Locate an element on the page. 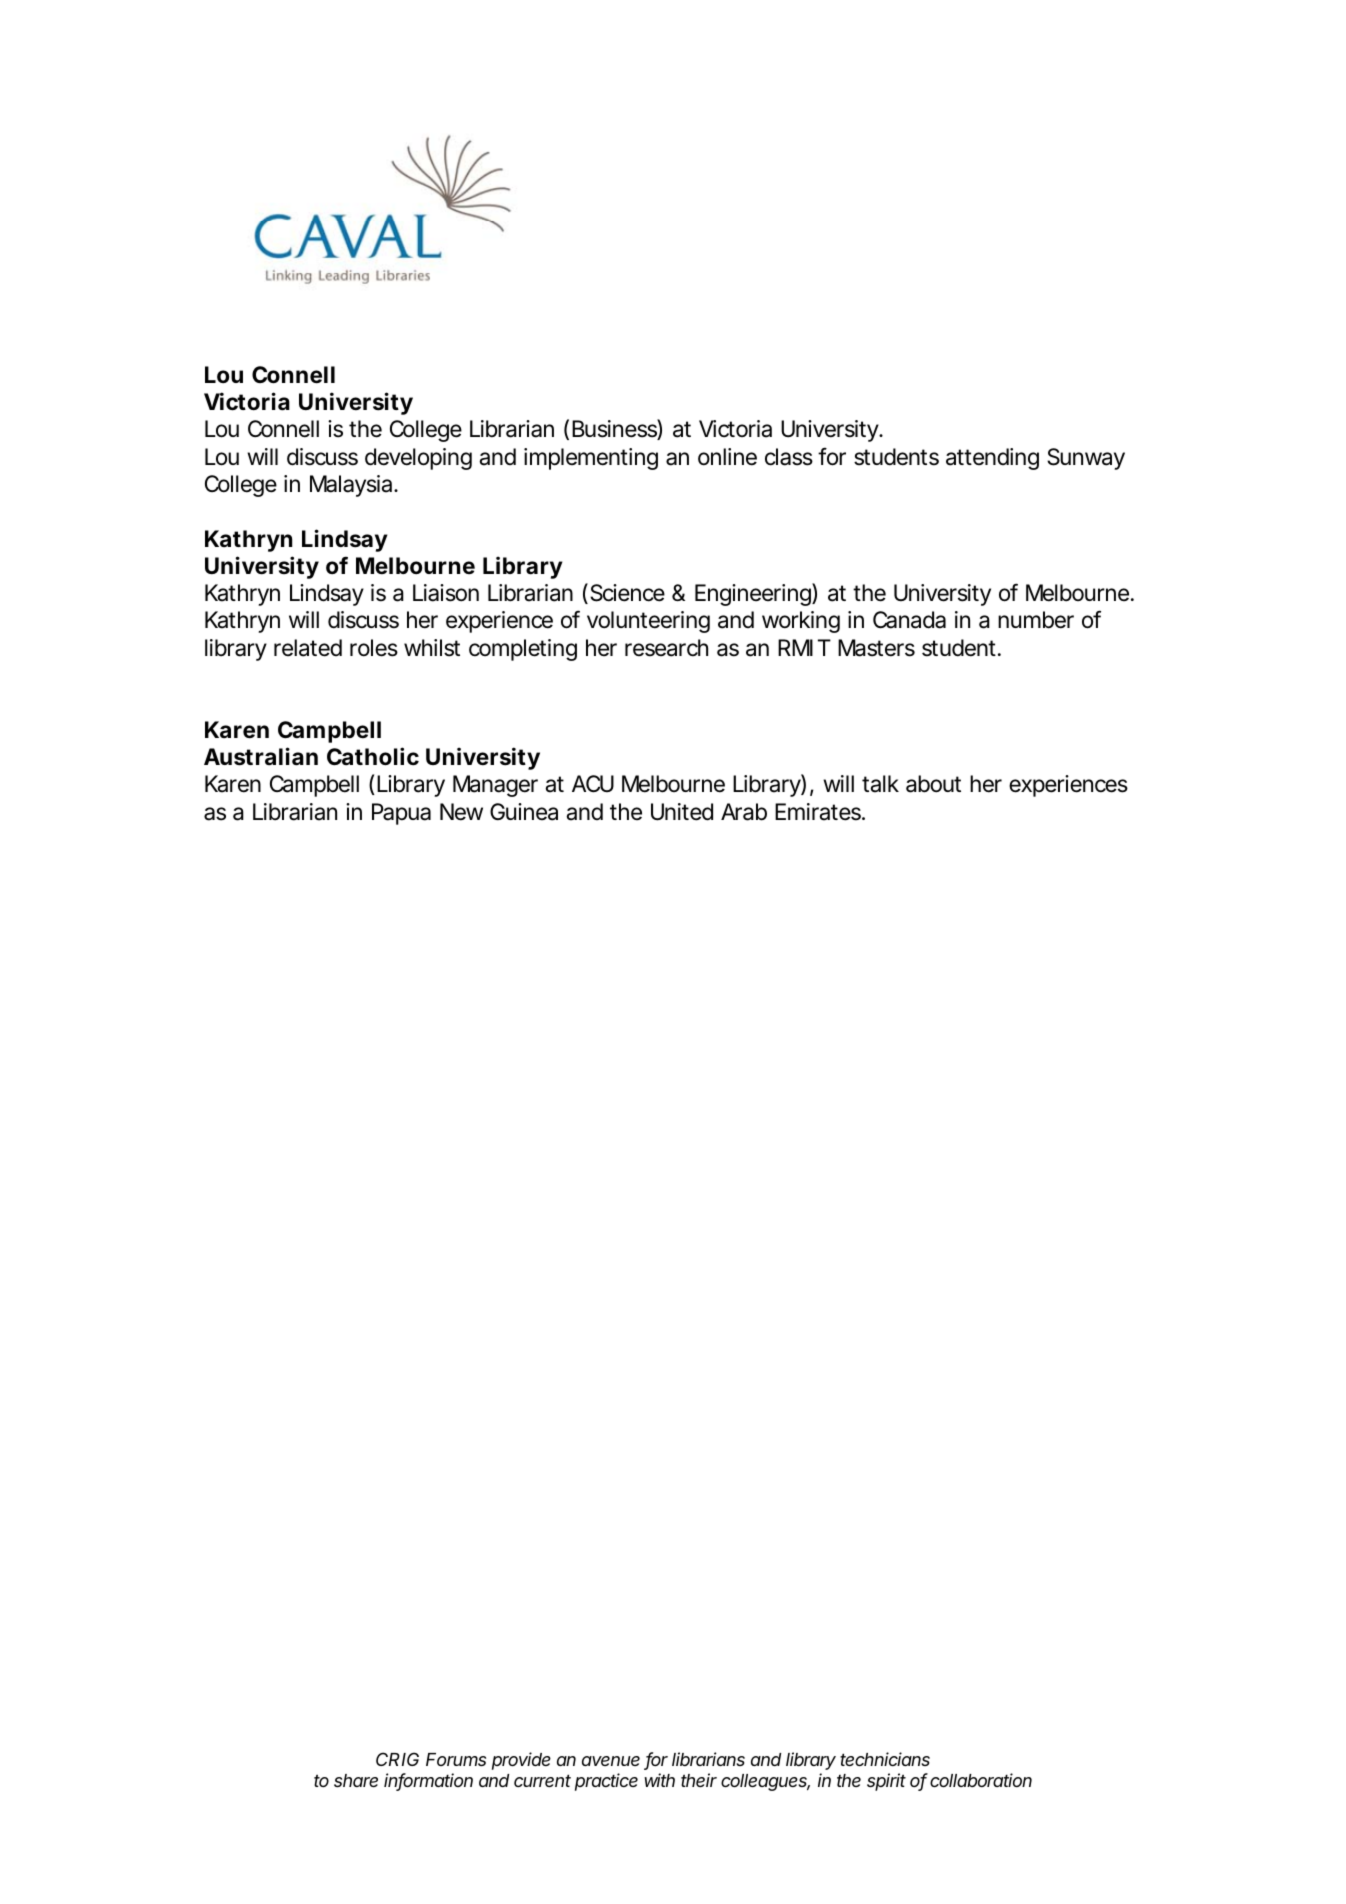  technicians is located at coordinates (885, 1759).
